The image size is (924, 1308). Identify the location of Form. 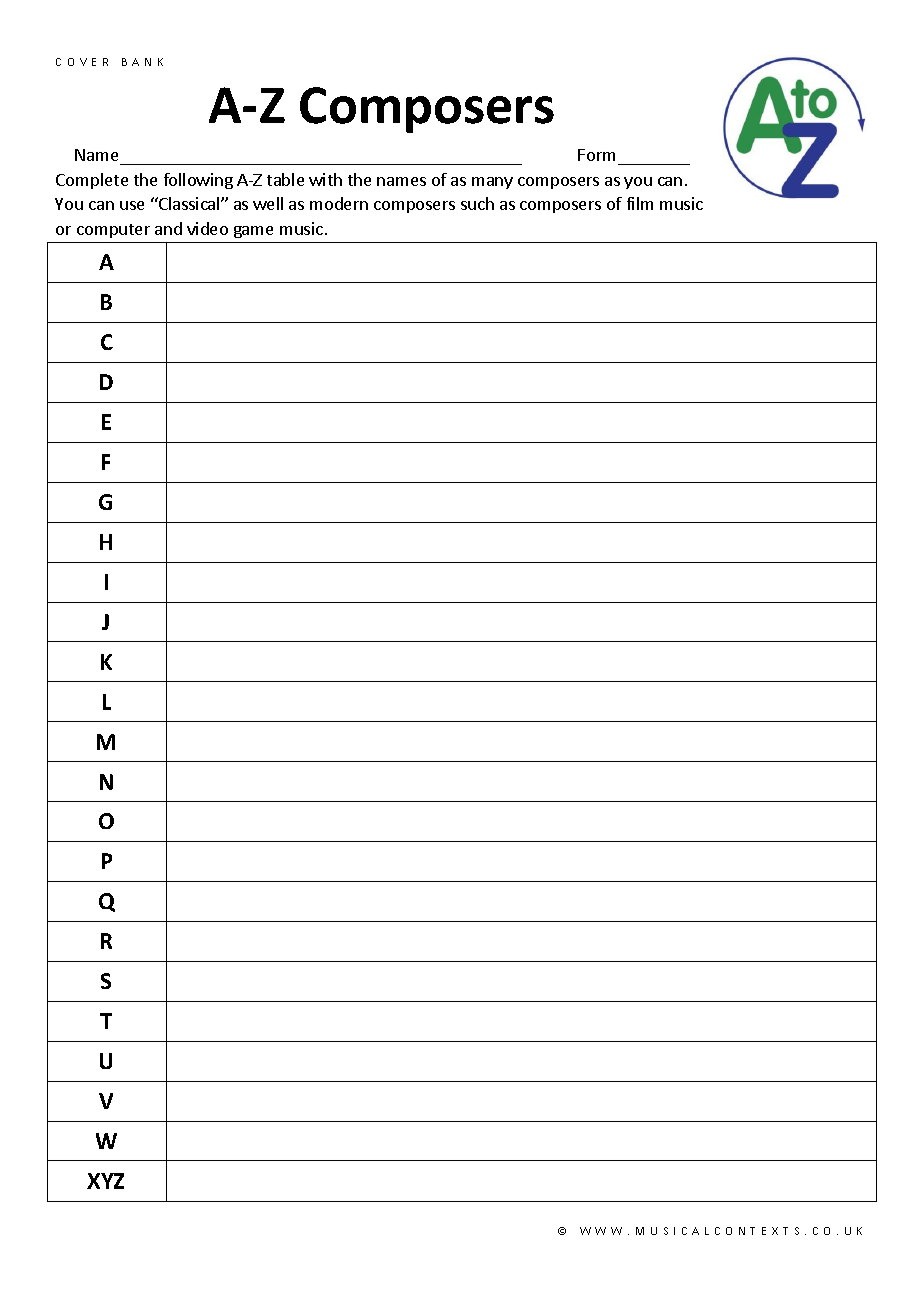
(596, 155).
